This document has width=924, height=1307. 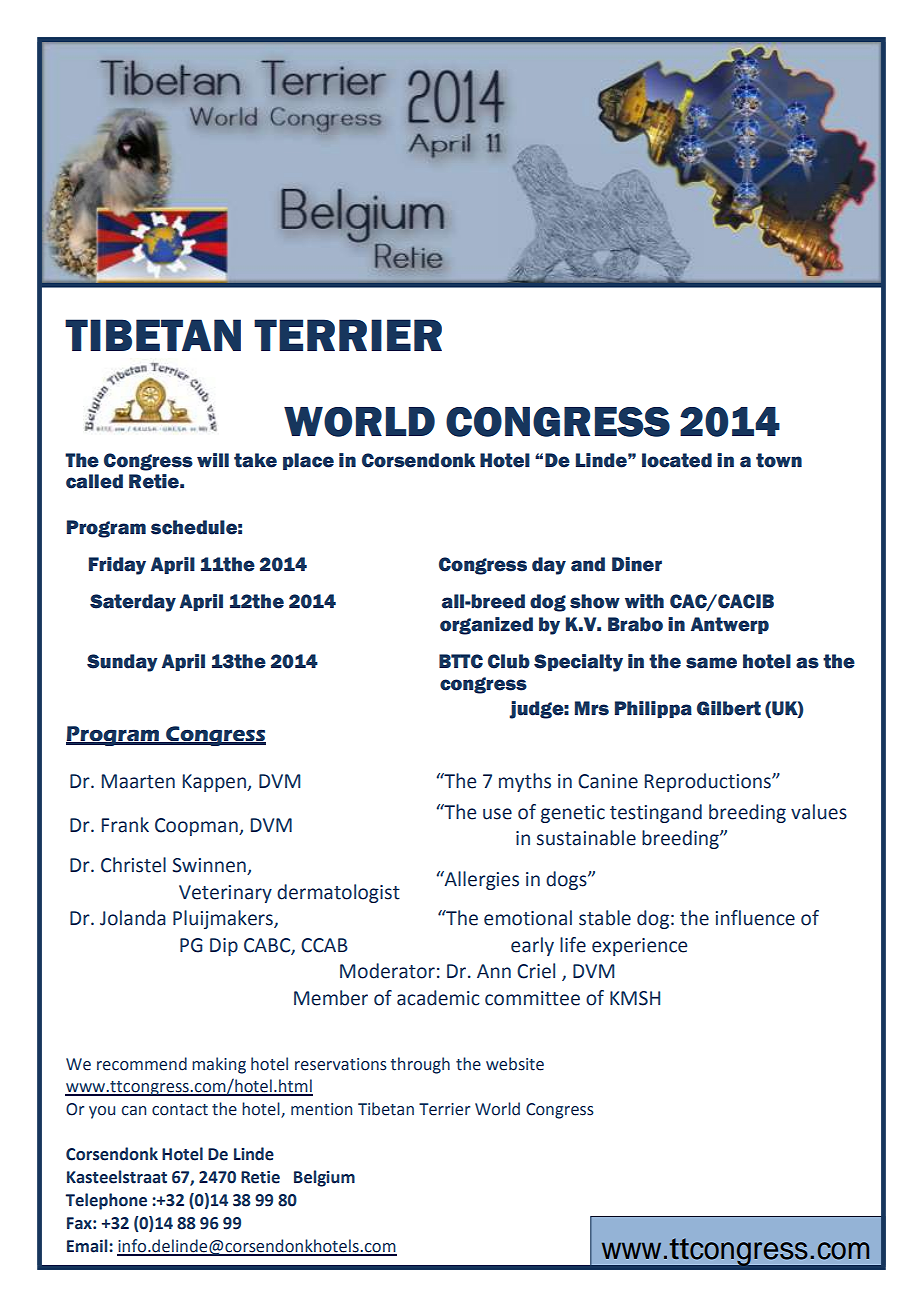 What do you see at coordinates (779, 460) in the document?
I see `town` at bounding box center [779, 460].
